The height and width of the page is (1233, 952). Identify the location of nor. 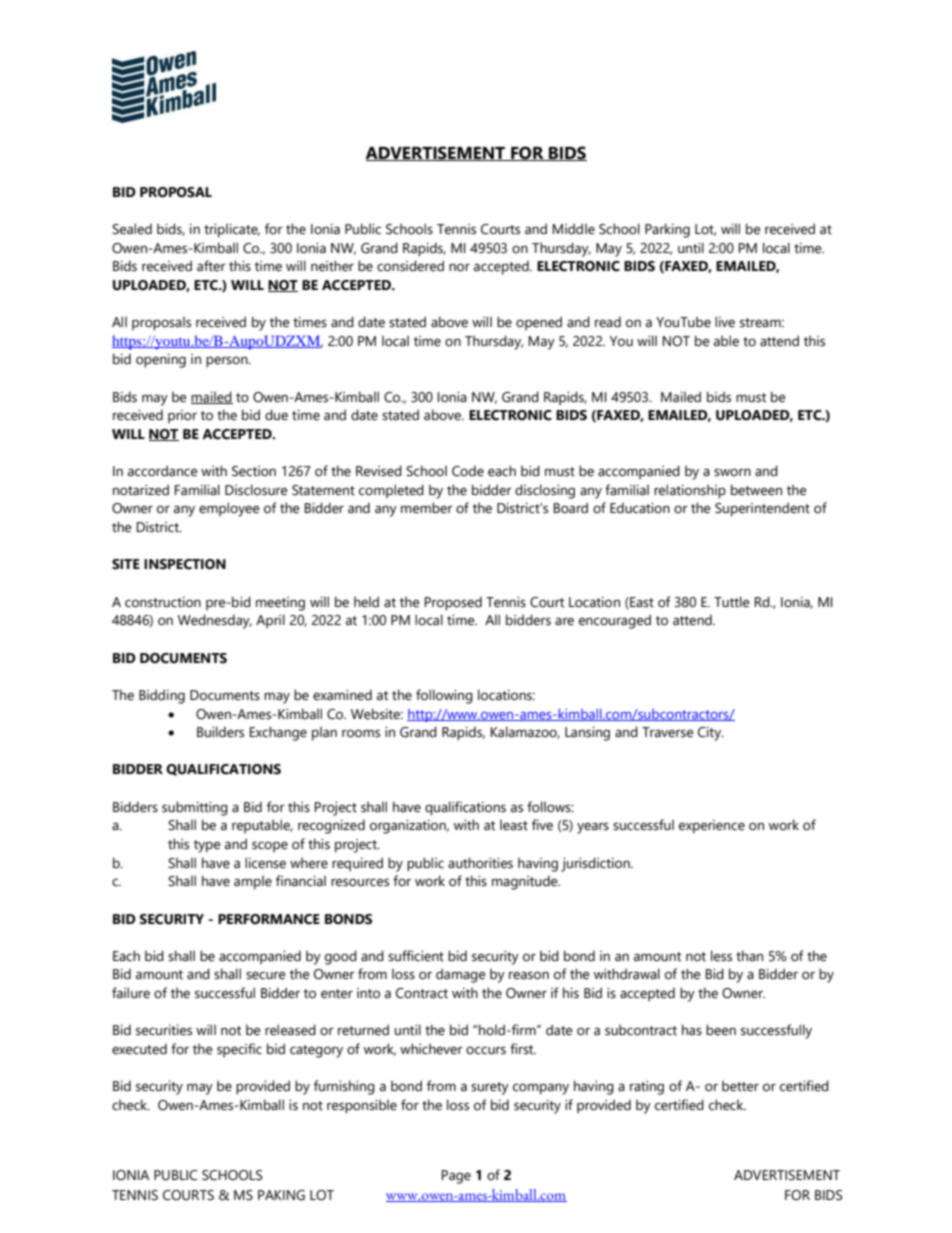
(459, 267).
